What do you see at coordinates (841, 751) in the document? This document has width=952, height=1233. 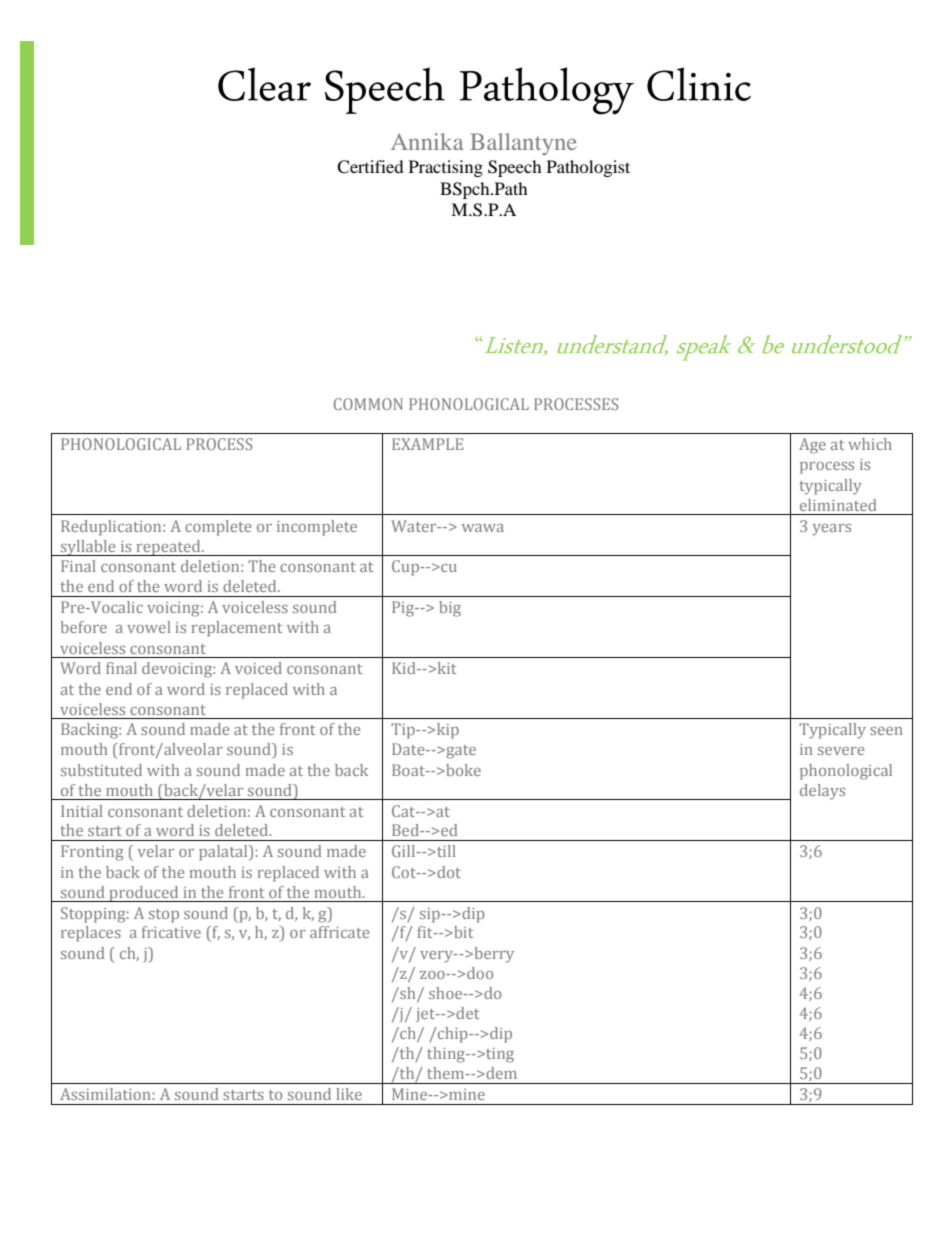 I see `severe` at bounding box center [841, 751].
